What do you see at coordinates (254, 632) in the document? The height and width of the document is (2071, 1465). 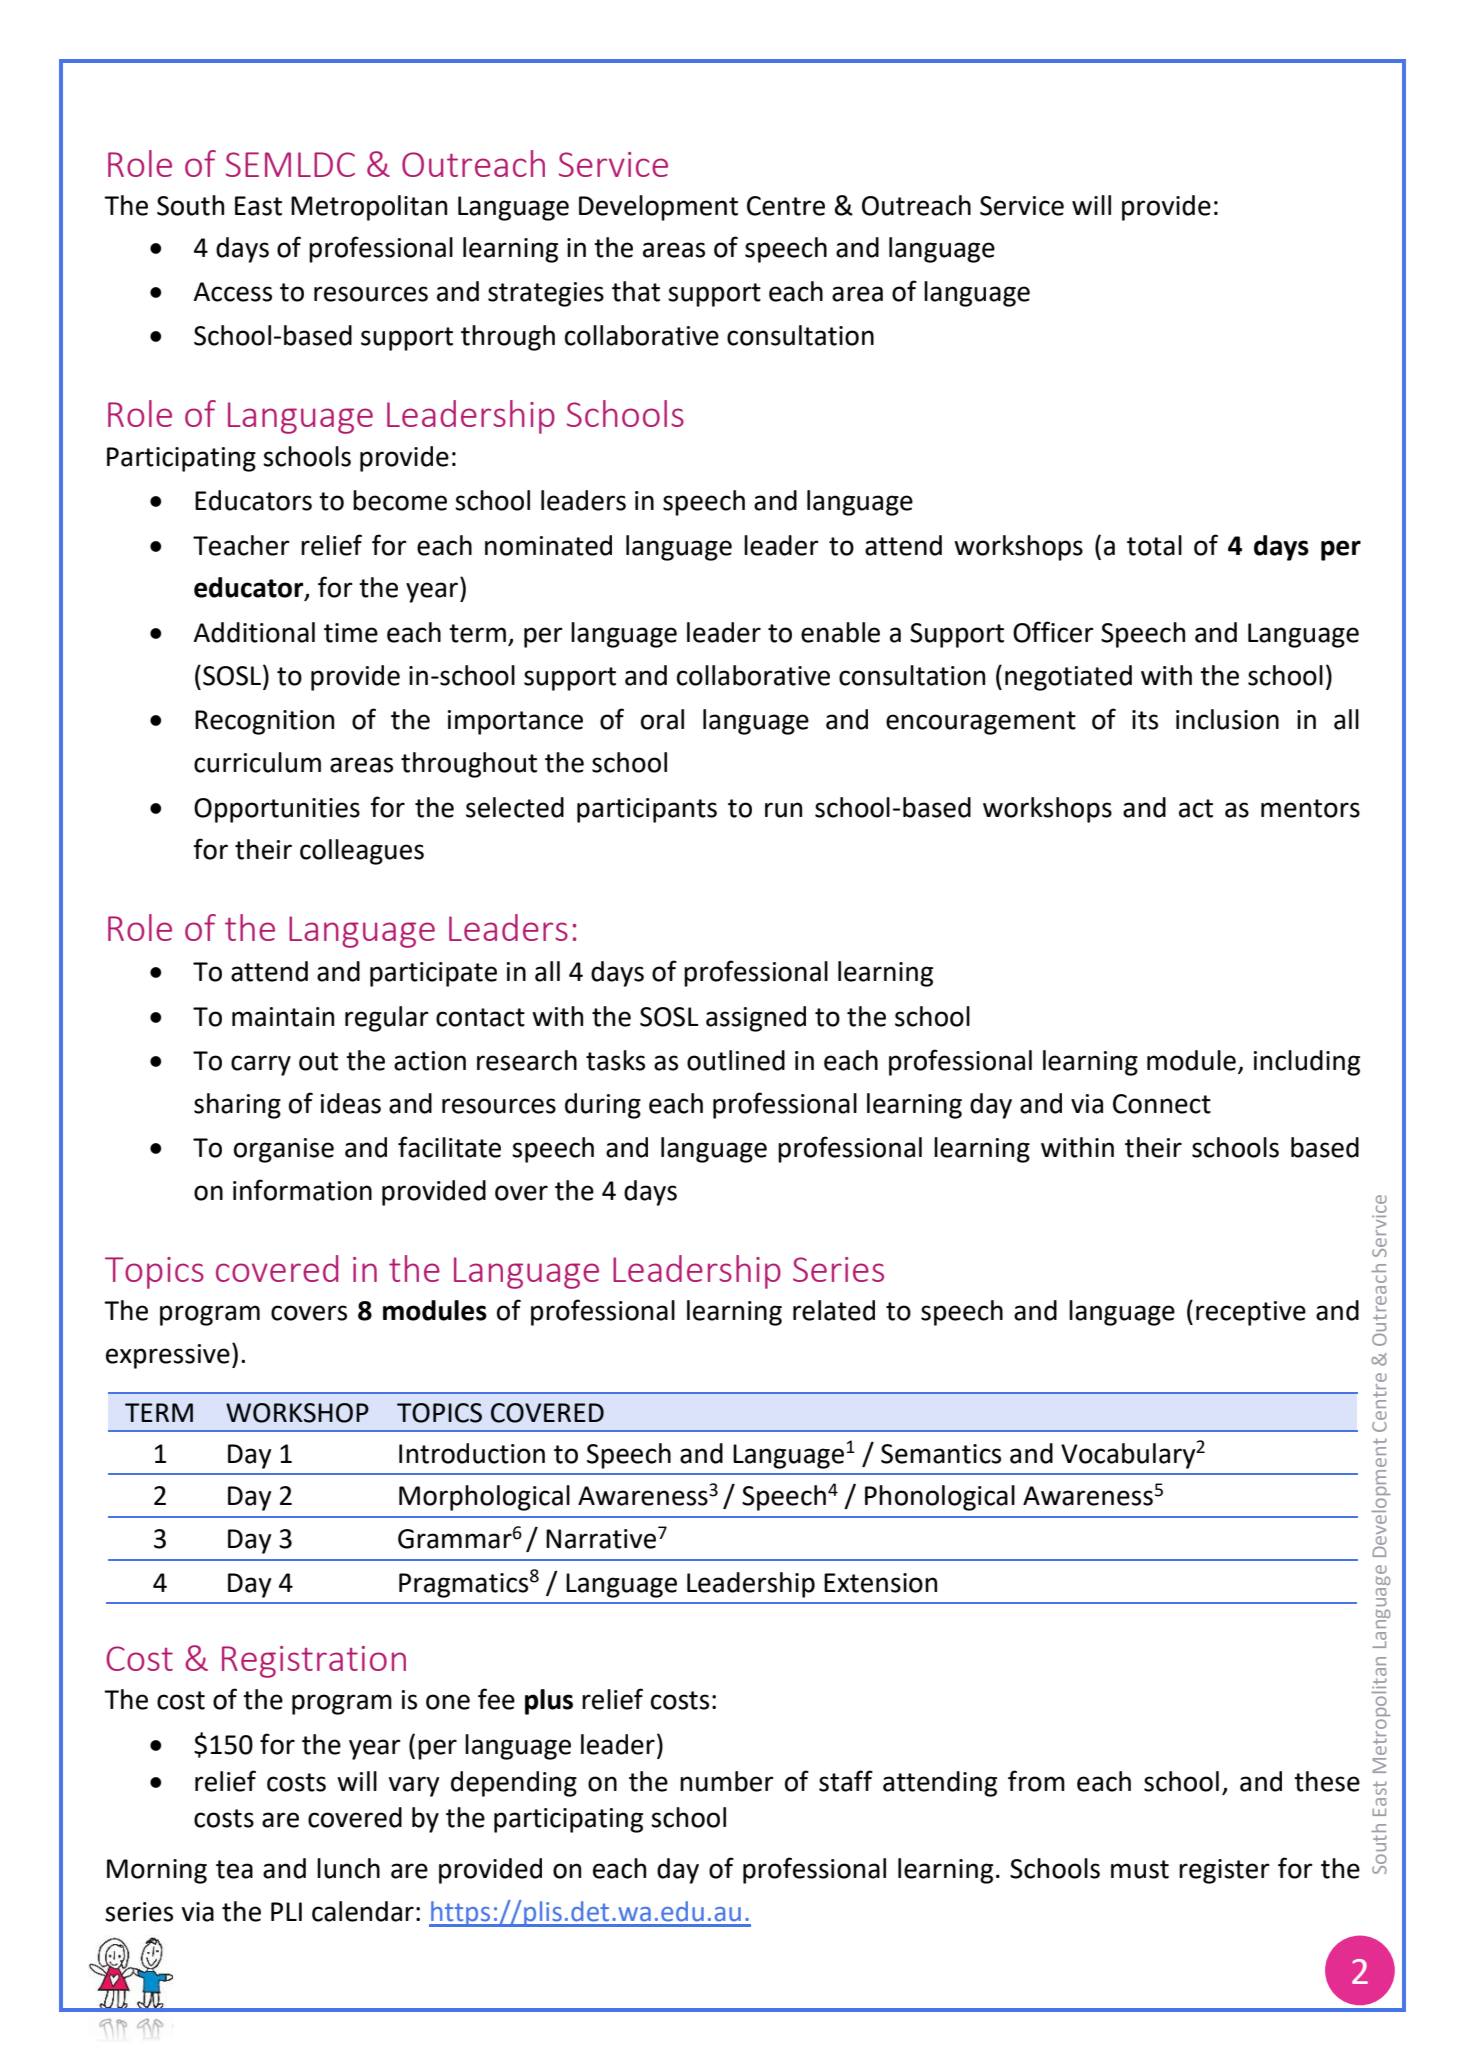 I see `Additional` at bounding box center [254, 632].
